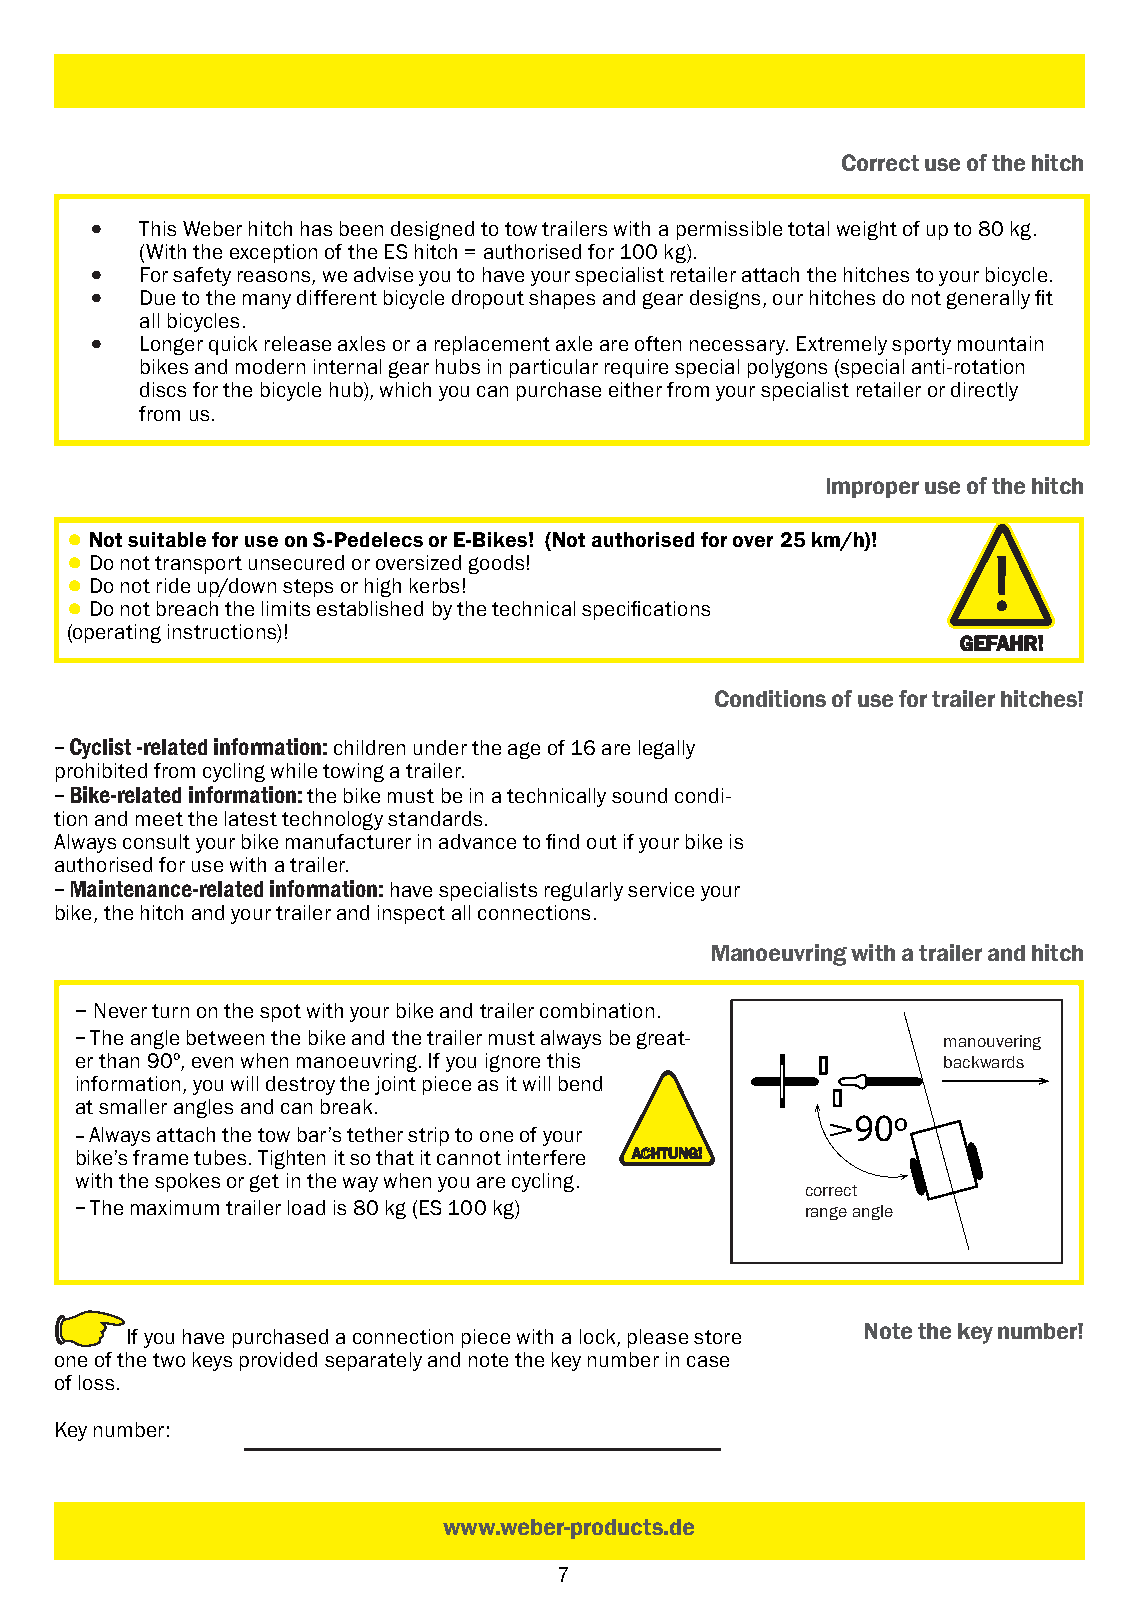  Describe the element at coordinates (562, 299) in the image. I see `shapes` at that location.
